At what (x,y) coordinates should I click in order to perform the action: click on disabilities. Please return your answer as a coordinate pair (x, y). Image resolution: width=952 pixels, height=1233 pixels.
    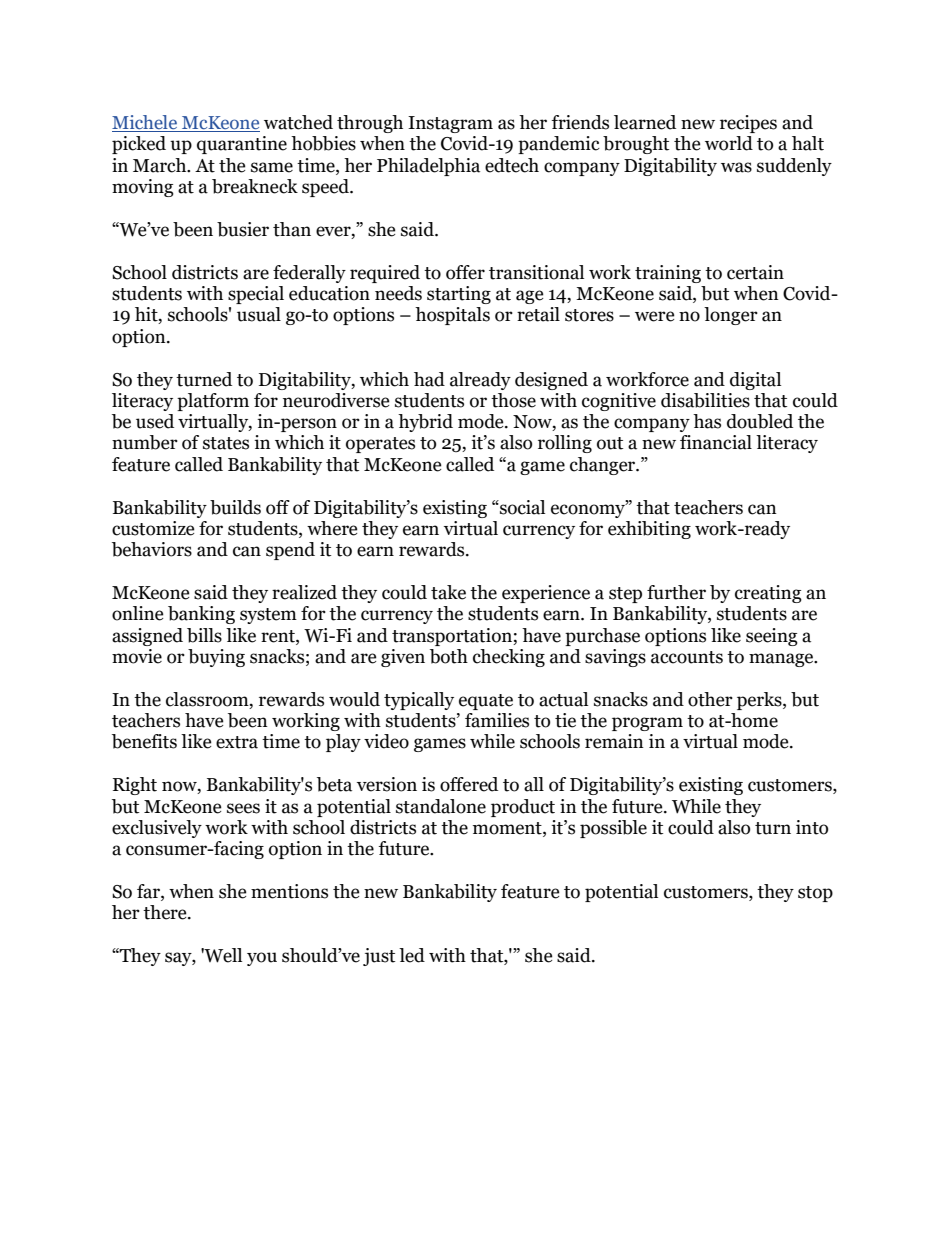
    Looking at the image, I should click on (705, 400).
